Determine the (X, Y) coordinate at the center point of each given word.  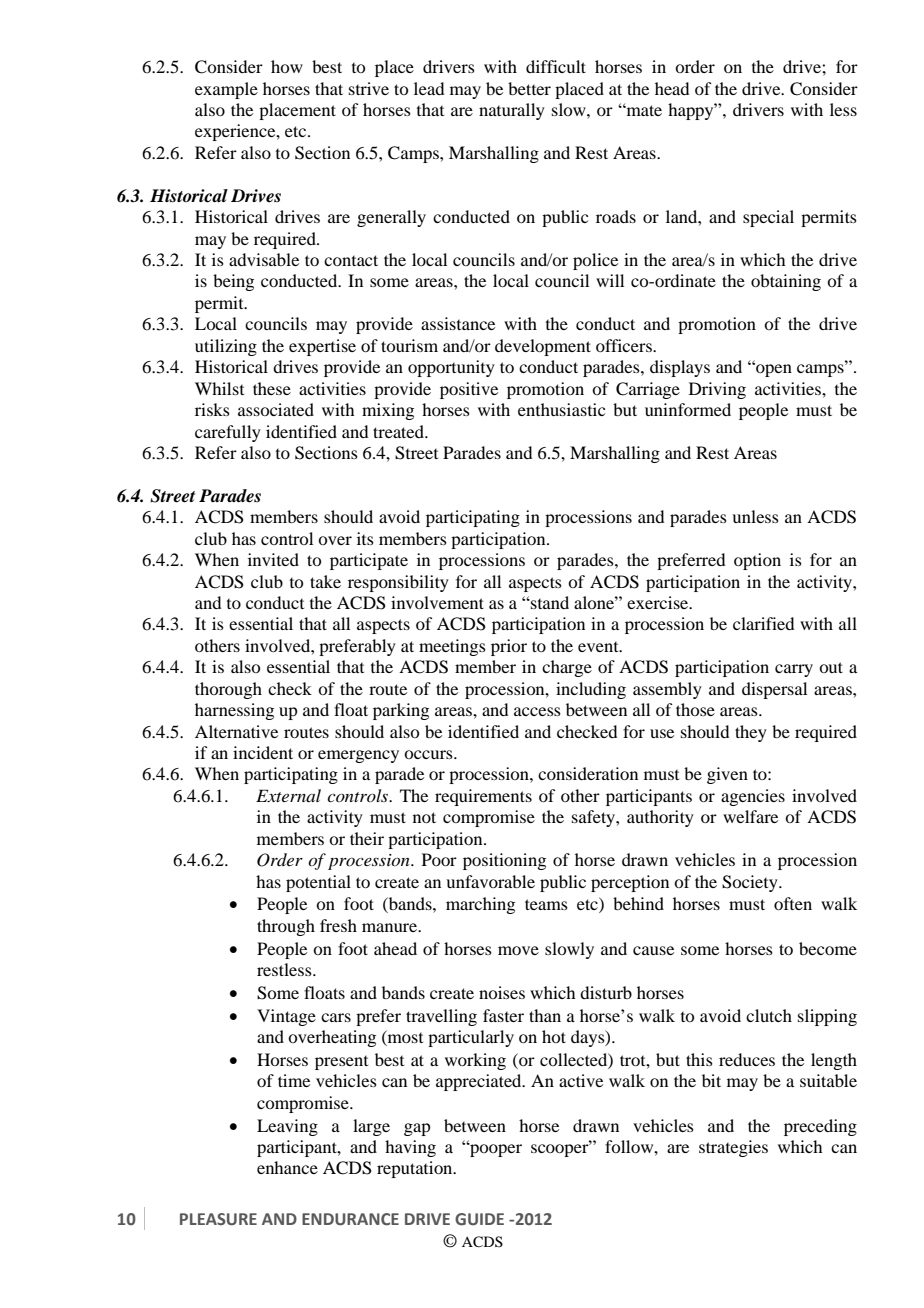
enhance (287, 1167)
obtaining (786, 282)
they (751, 733)
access (537, 711)
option (757, 561)
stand (549, 602)
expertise (322, 347)
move (518, 950)
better (529, 88)
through (286, 927)
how (287, 66)
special (768, 218)
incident (263, 752)
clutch (769, 1015)
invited (273, 559)
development (543, 347)
